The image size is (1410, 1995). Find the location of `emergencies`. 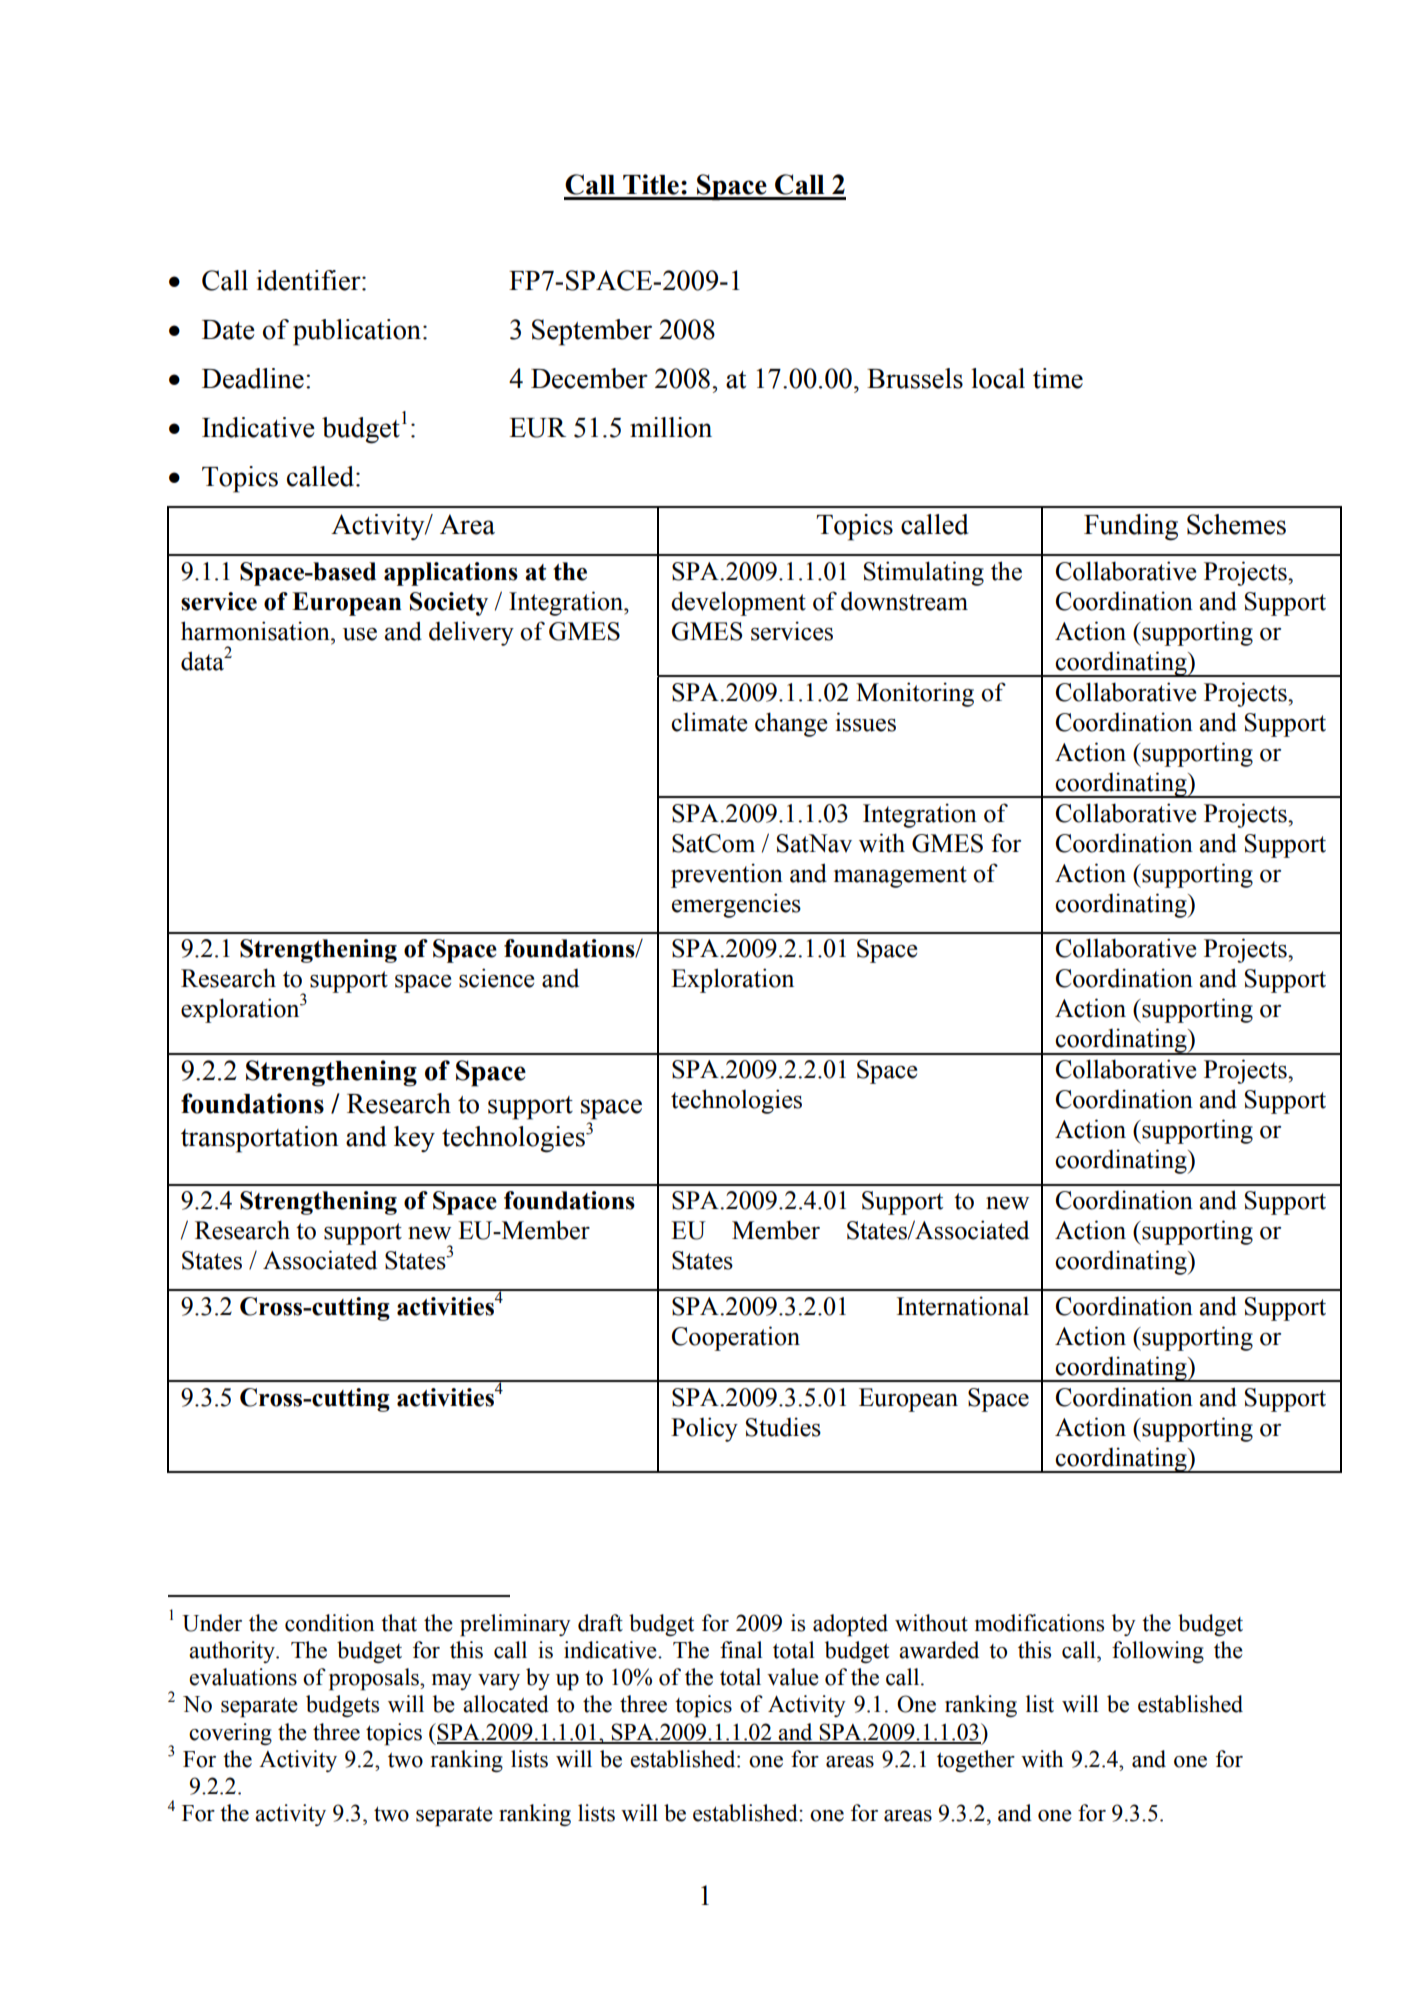

emergencies is located at coordinates (736, 905).
